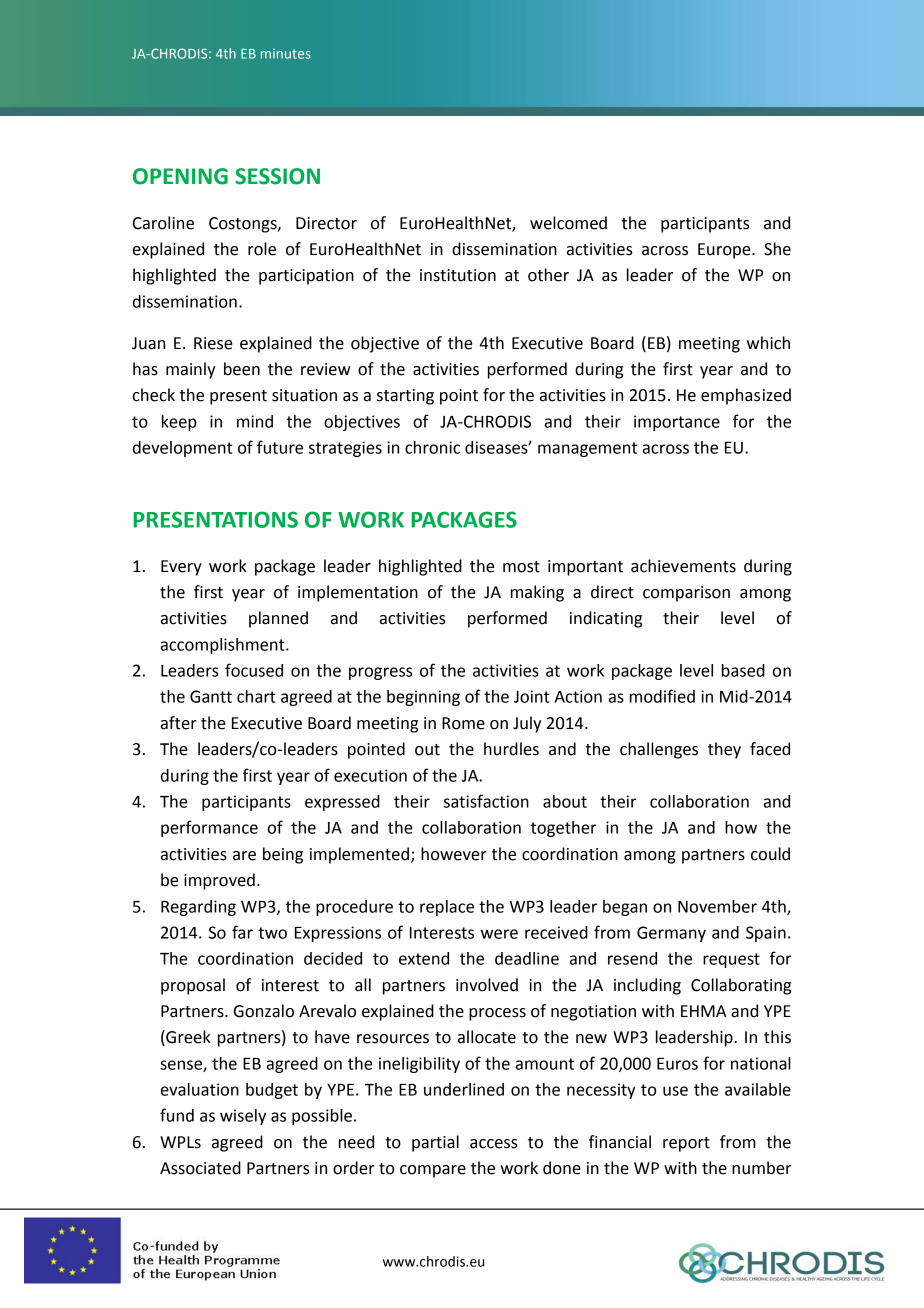 Image resolution: width=924 pixels, height=1308 pixels. I want to click on Europe, so click(725, 251).
